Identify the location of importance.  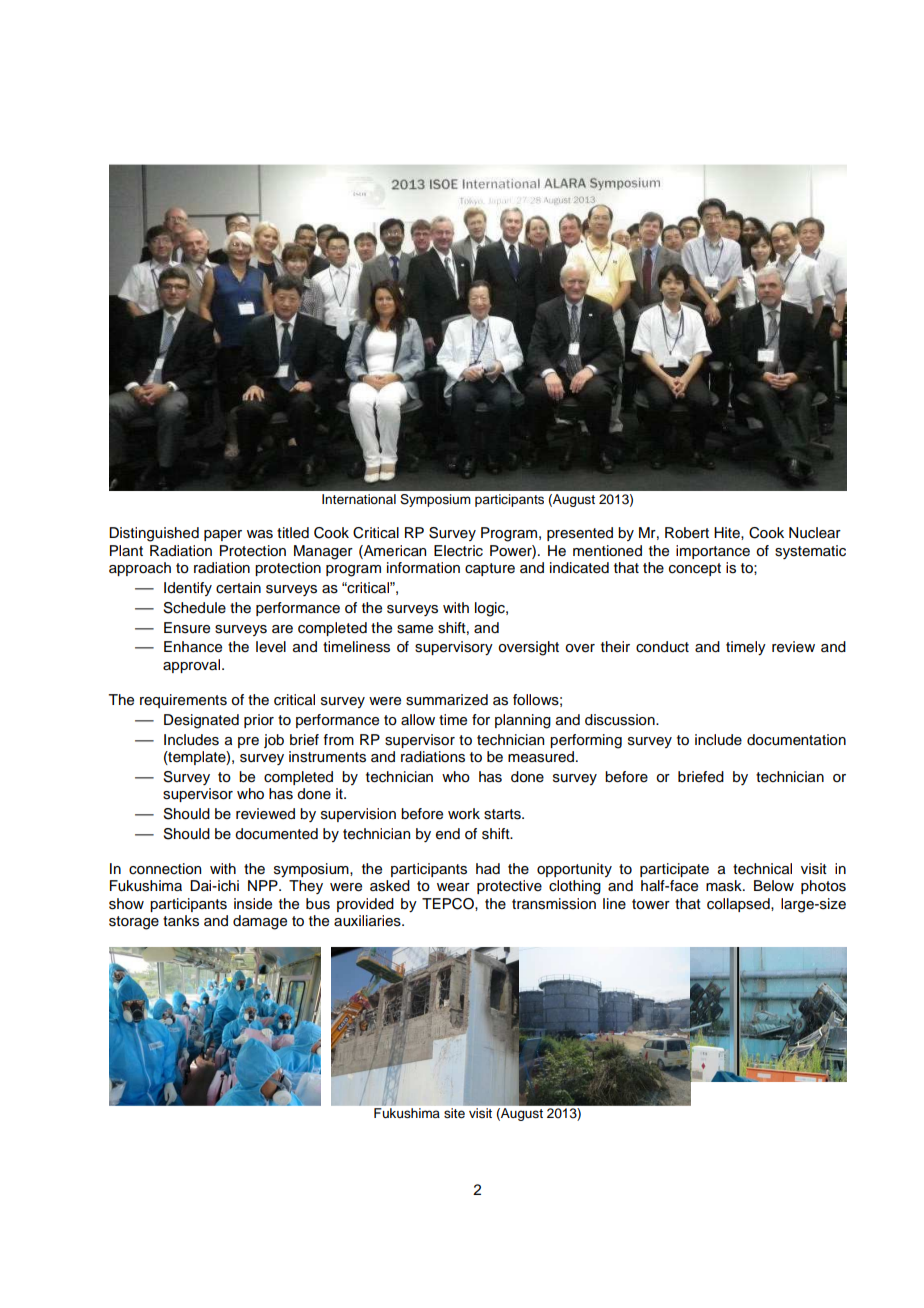
(713, 552).
